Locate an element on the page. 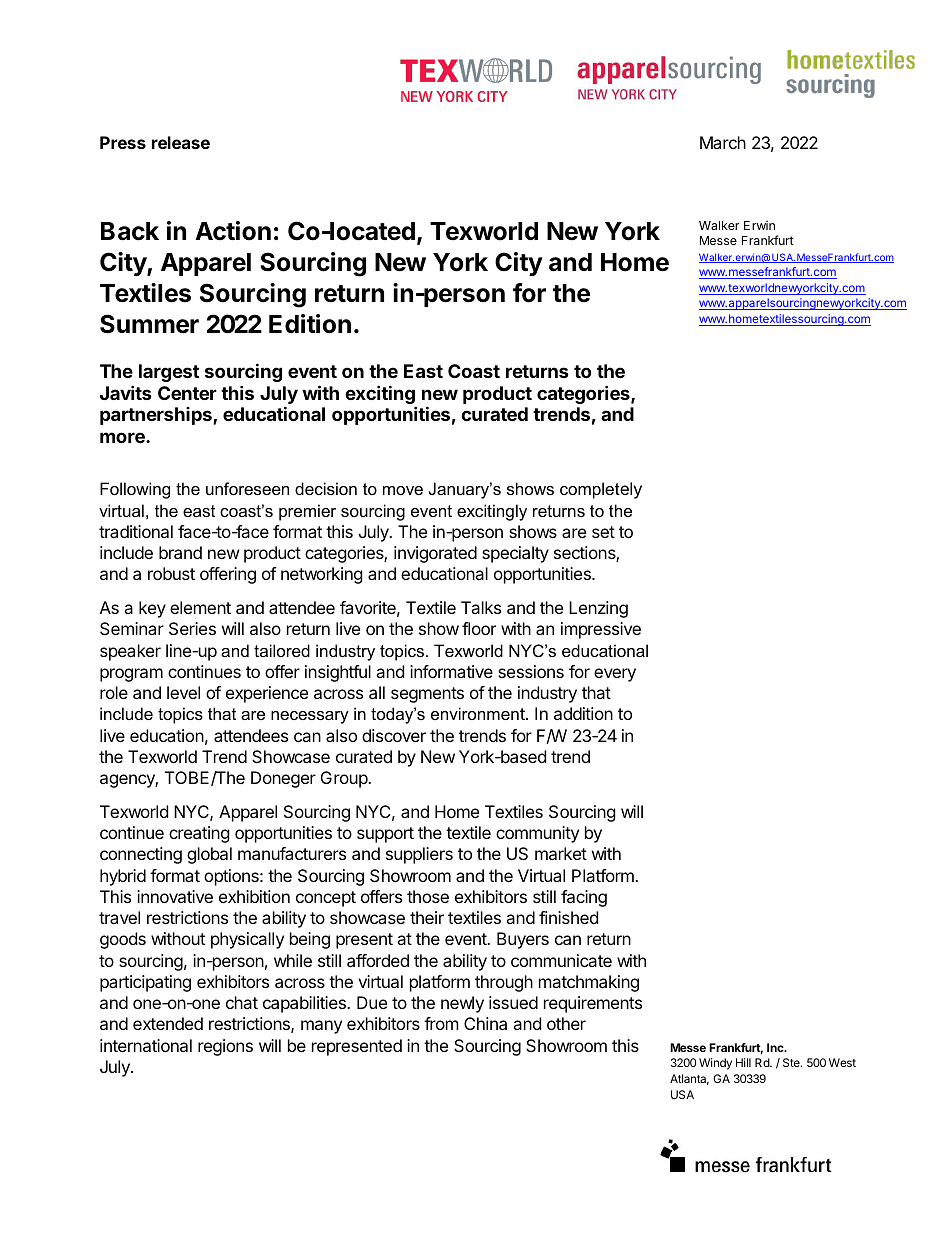 This image has height=1233, width=952. element is located at coordinates (200, 607).
